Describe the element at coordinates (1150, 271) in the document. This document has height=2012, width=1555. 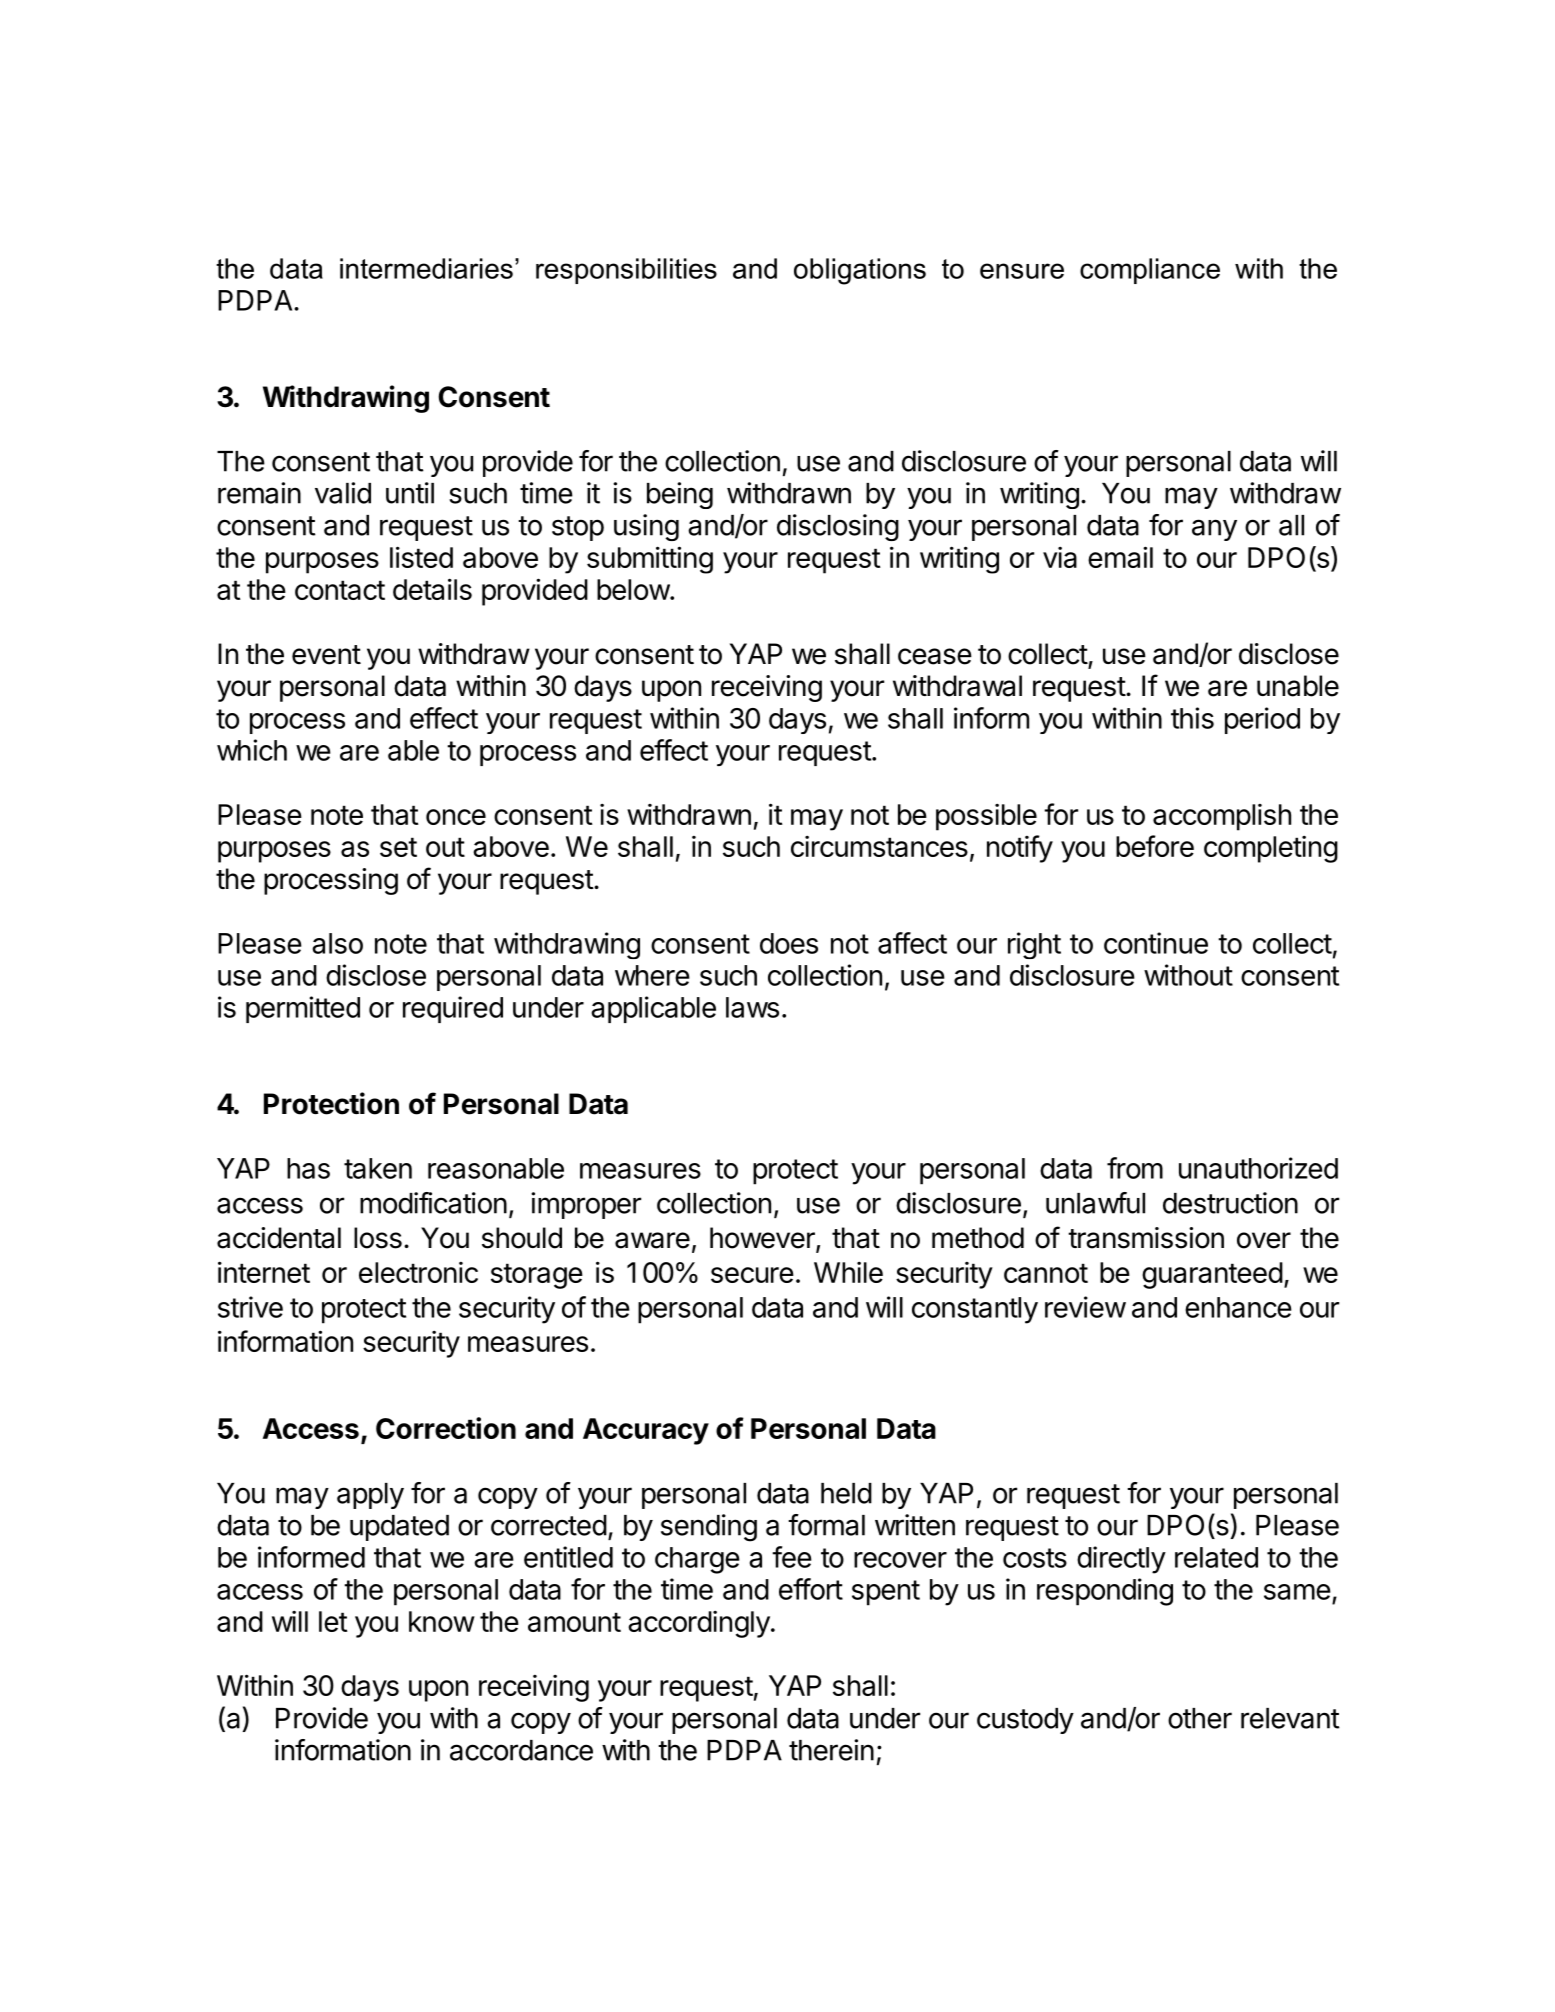
I see `compliance` at that location.
